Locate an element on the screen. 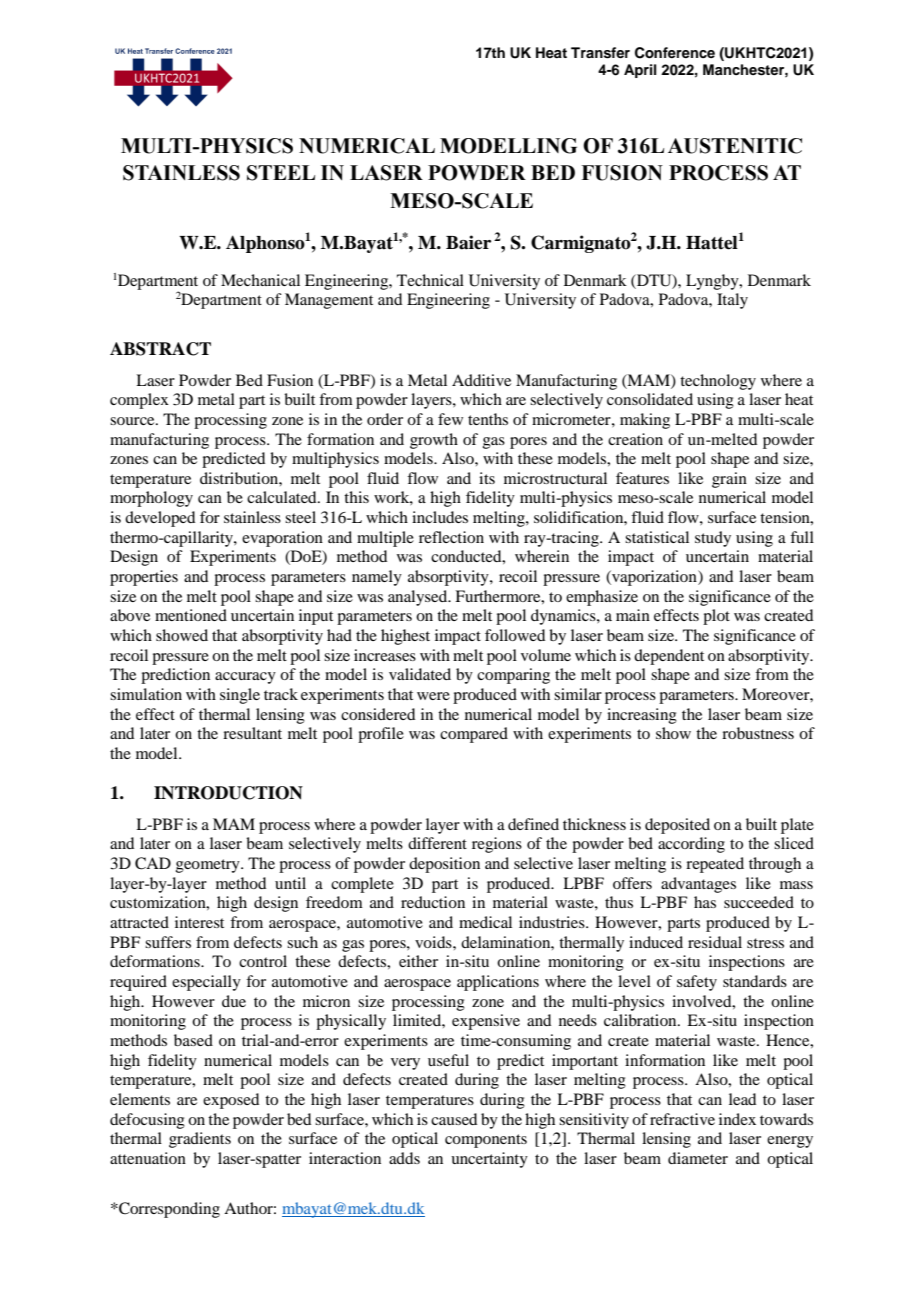  Conference is located at coordinates (675, 53).
